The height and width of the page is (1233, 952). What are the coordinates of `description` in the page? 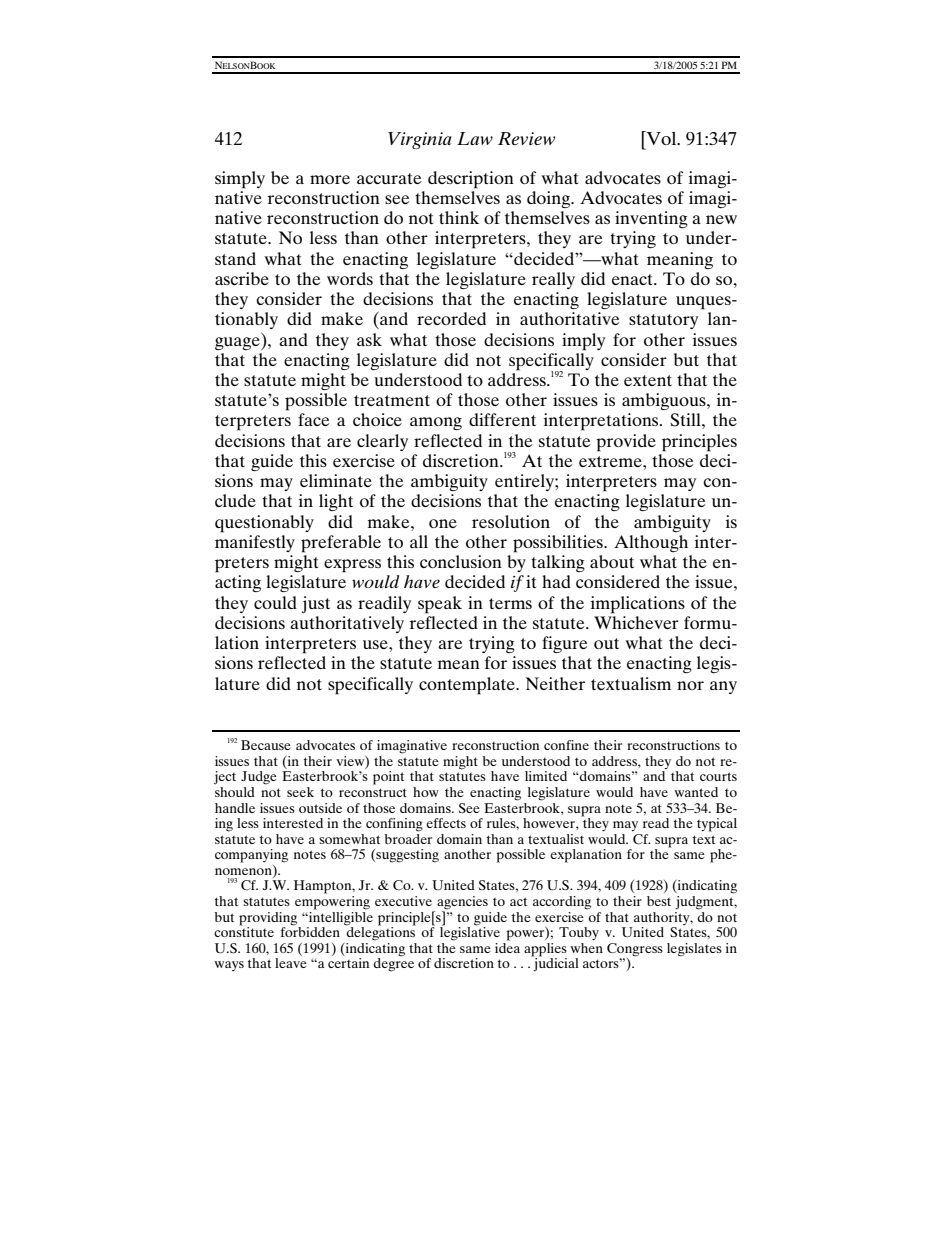 It's located at (471, 180).
